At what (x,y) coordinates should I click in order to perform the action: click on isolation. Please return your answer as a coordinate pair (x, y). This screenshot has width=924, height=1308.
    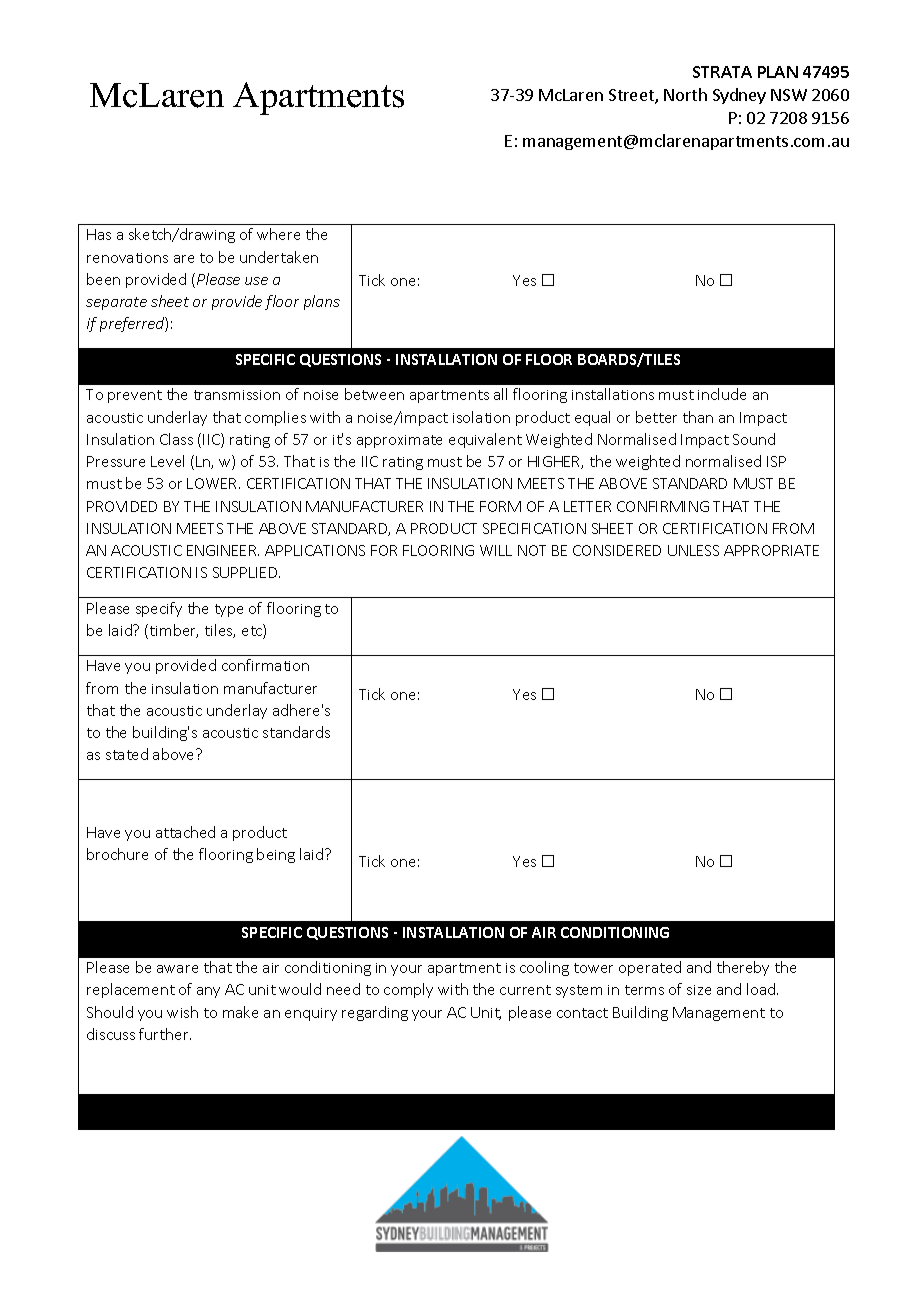
    Looking at the image, I should click on (481, 417).
